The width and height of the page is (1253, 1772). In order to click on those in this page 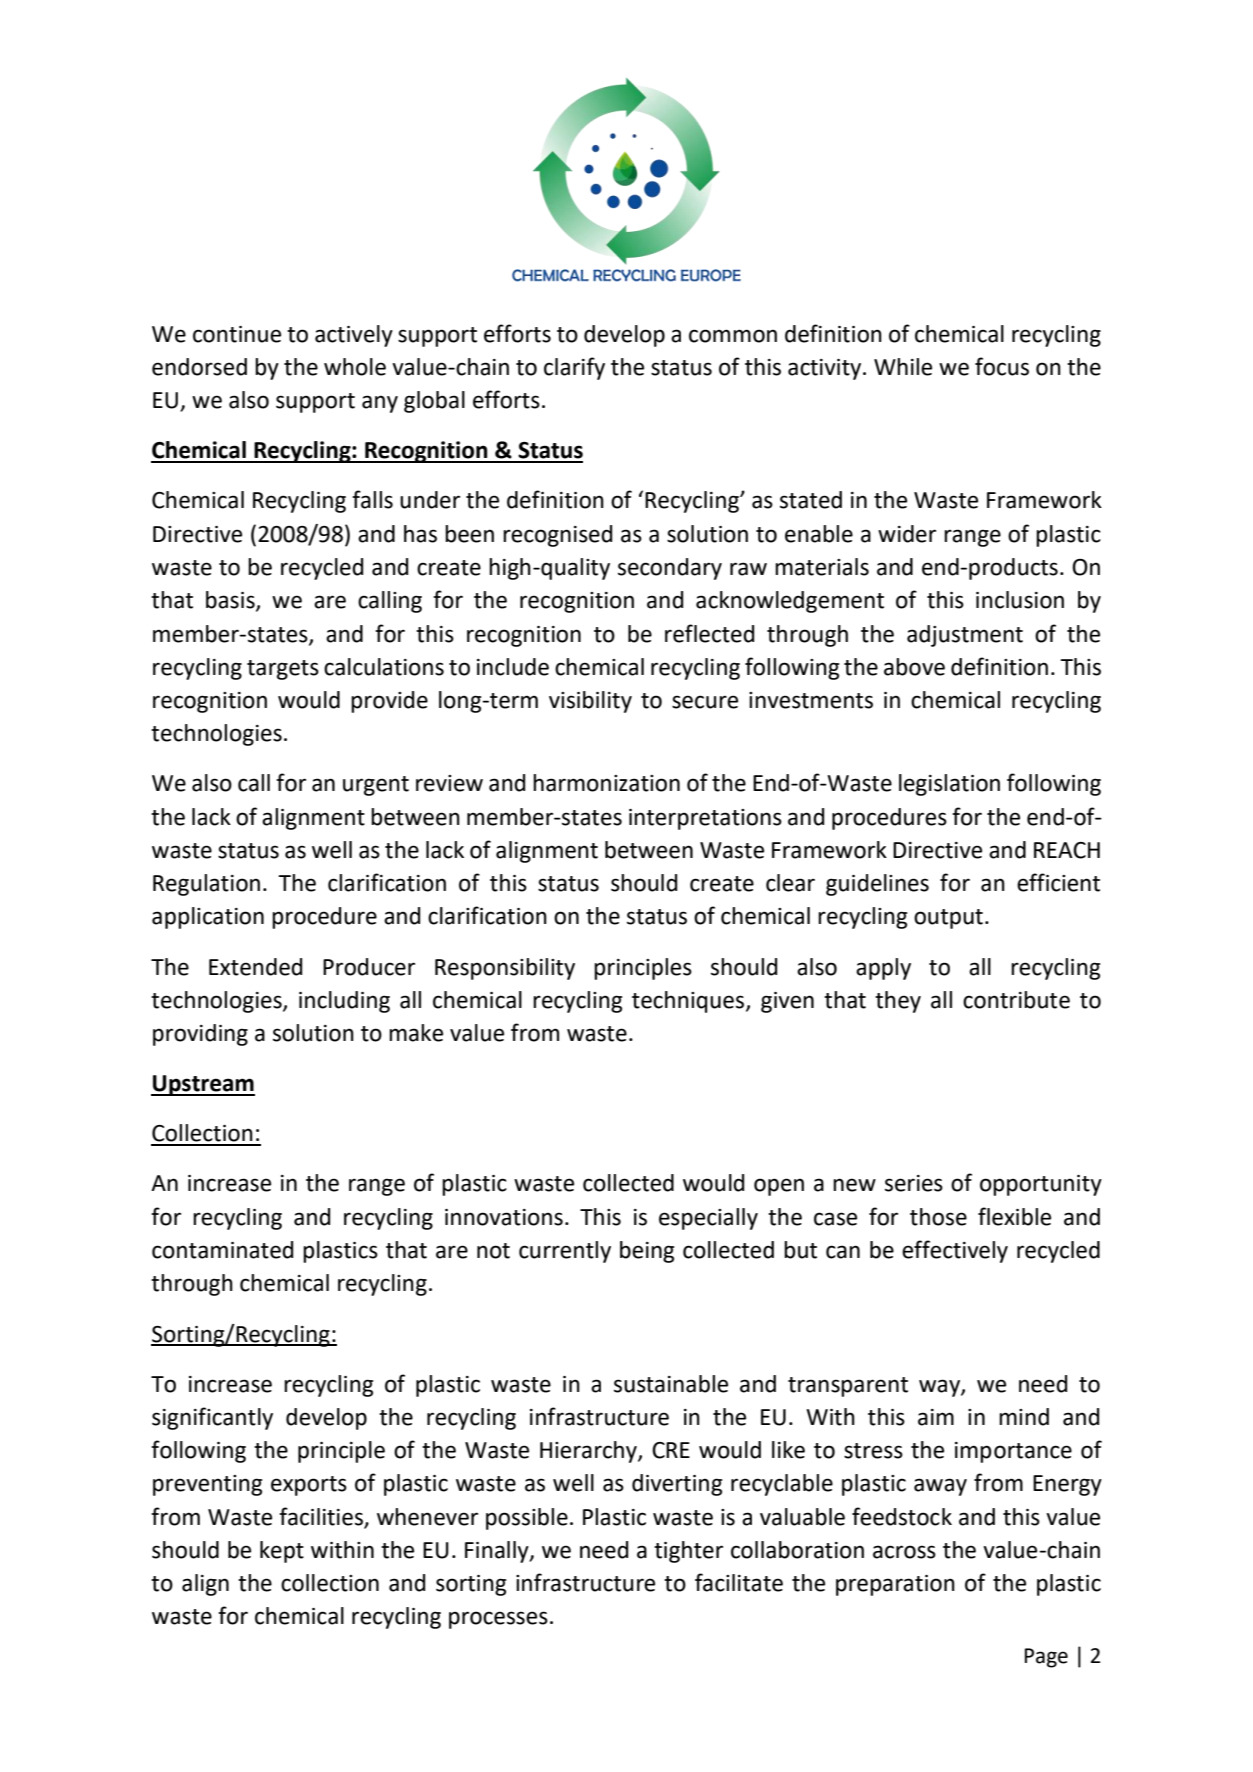, I will do `click(938, 1217)`.
